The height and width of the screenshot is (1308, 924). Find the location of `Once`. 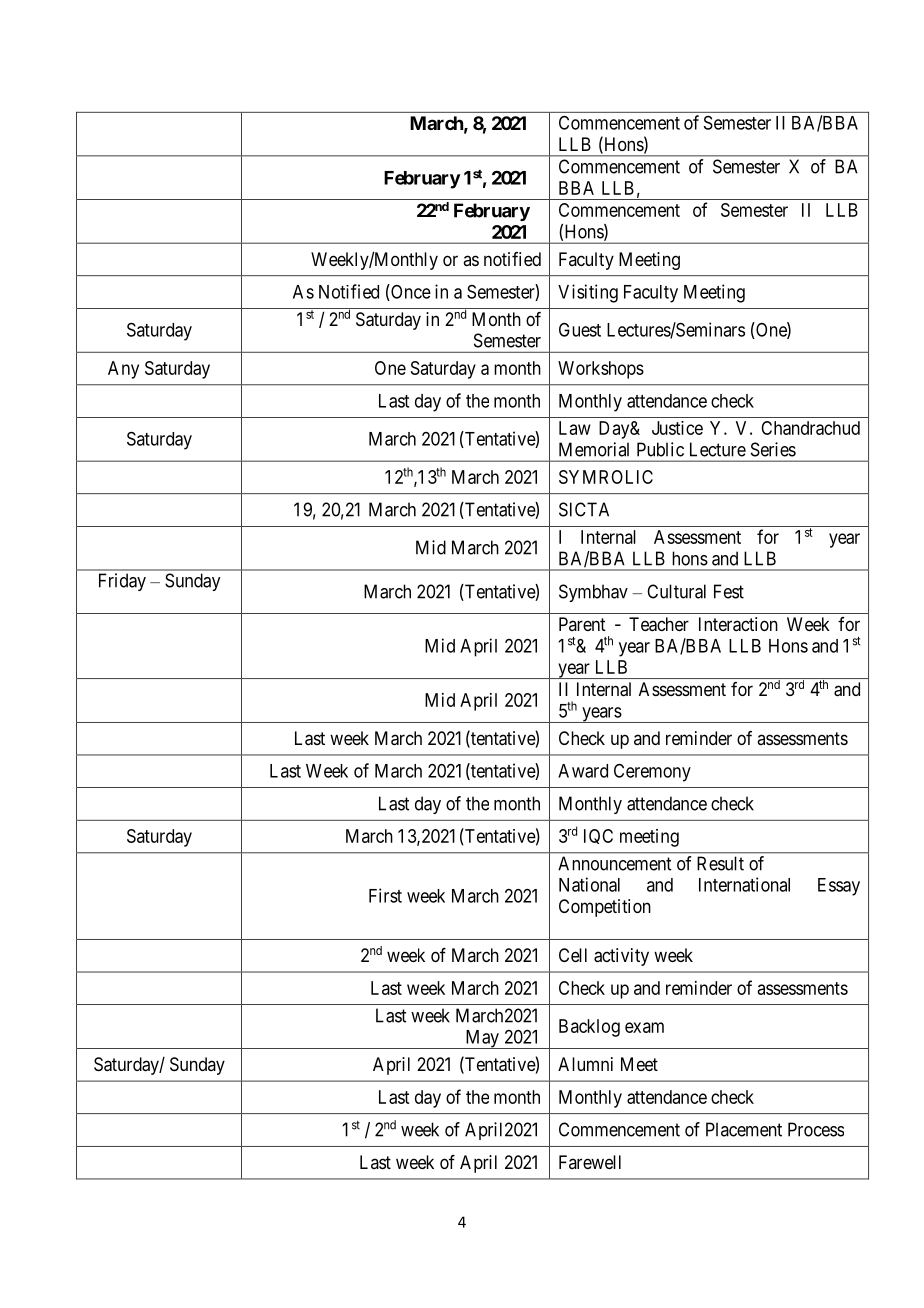

Once is located at coordinates (410, 292).
